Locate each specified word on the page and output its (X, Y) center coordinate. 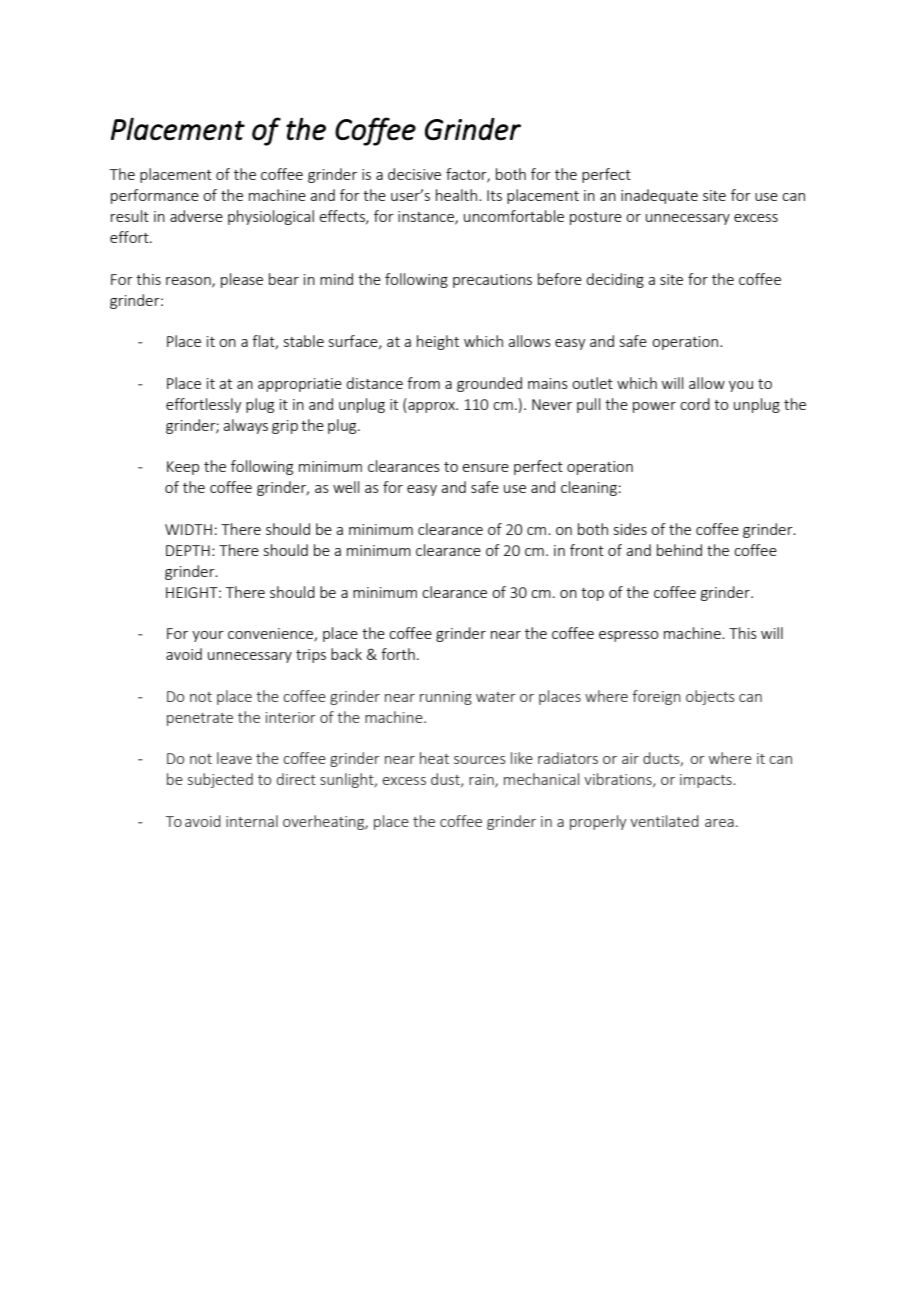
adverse (196, 216)
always (245, 426)
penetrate (200, 719)
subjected (220, 780)
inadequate (659, 196)
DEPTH (188, 550)
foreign (656, 697)
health (456, 195)
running (446, 698)
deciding (615, 280)
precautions (492, 281)
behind (679, 550)
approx (431, 407)
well (346, 487)
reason (189, 282)
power (654, 407)
